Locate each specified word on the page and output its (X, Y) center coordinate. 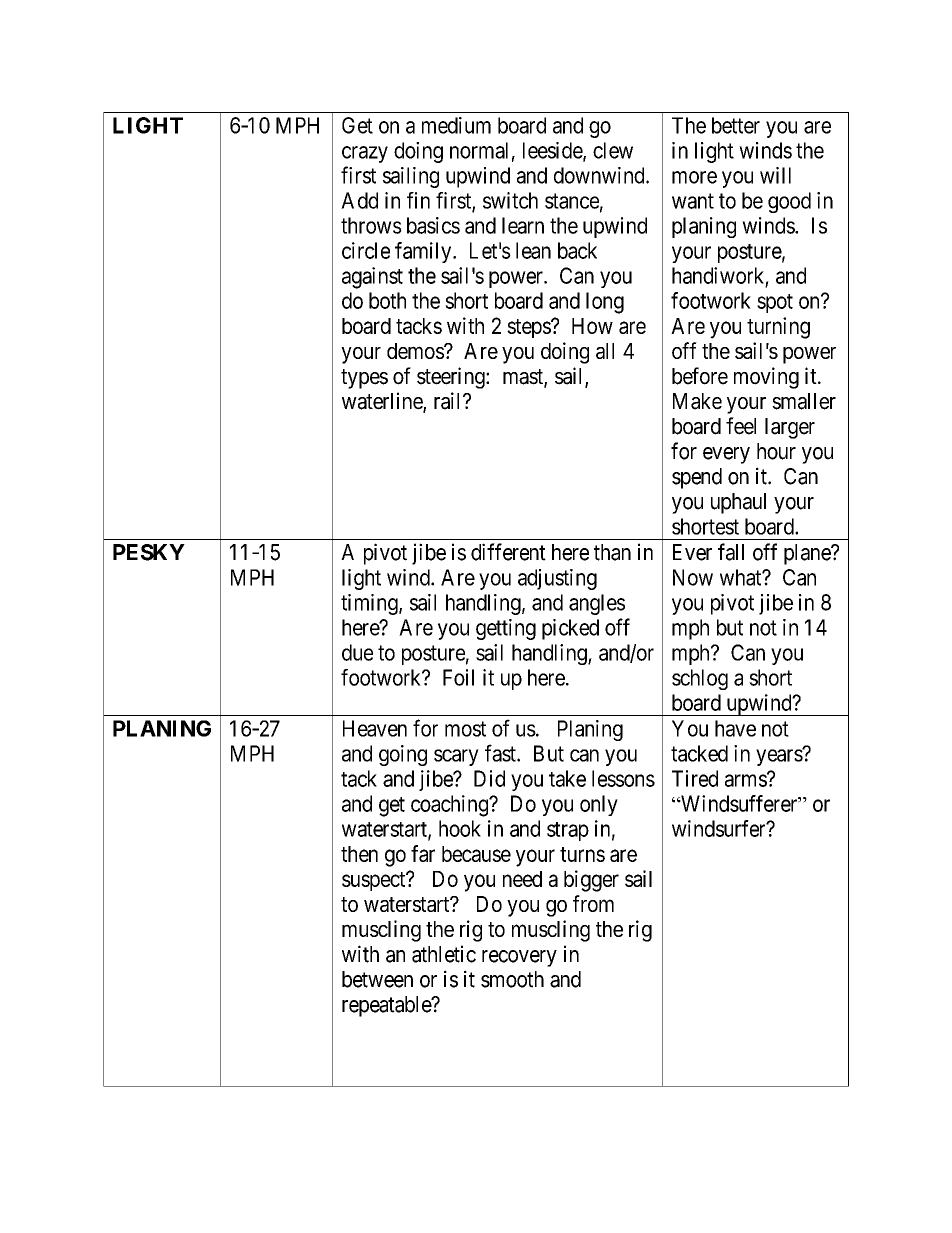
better (736, 125)
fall (731, 552)
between (377, 979)
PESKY (149, 552)
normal (479, 150)
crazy (365, 154)
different (508, 552)
